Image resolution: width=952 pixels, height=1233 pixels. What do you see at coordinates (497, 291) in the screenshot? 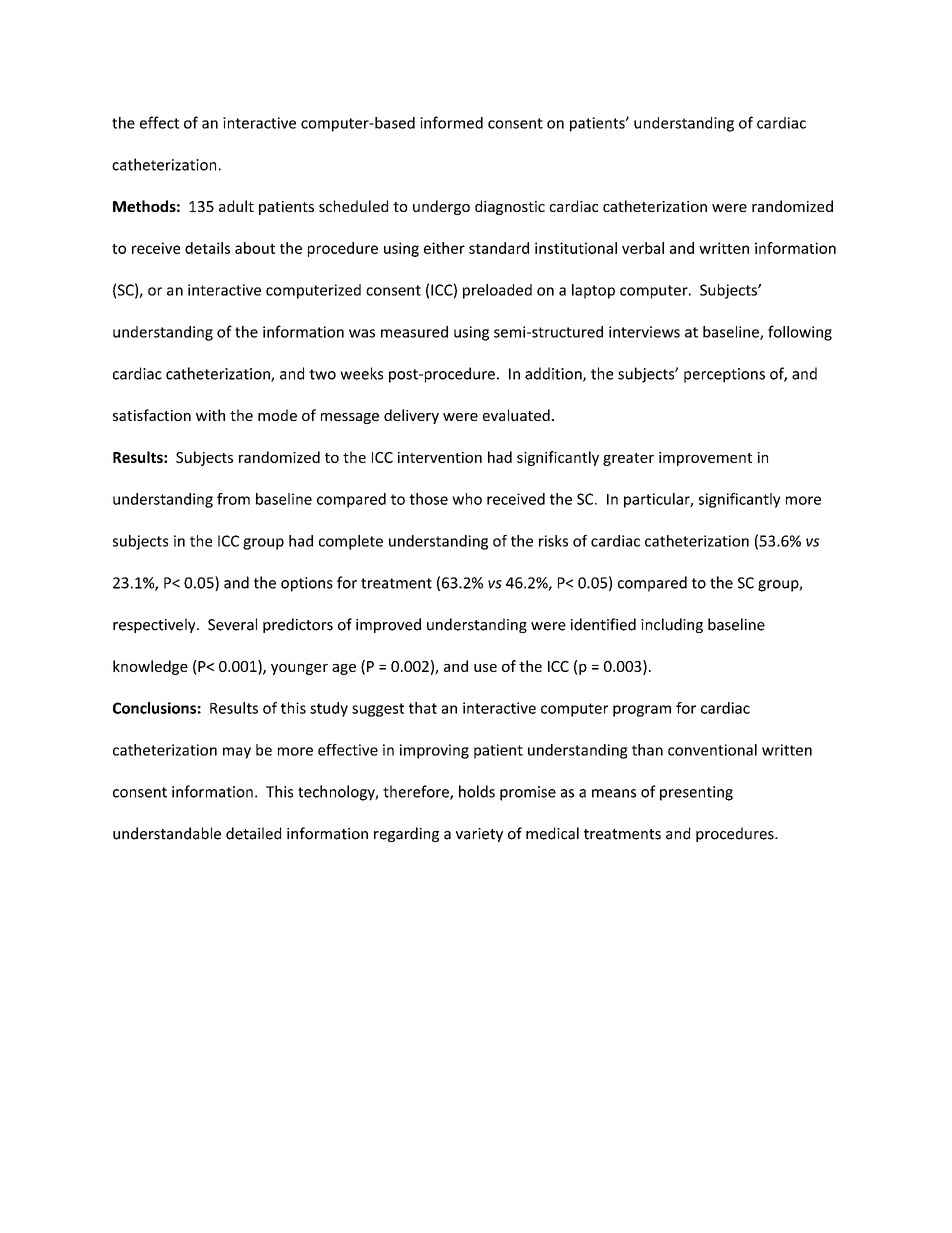
I see `preloaded` at bounding box center [497, 291].
